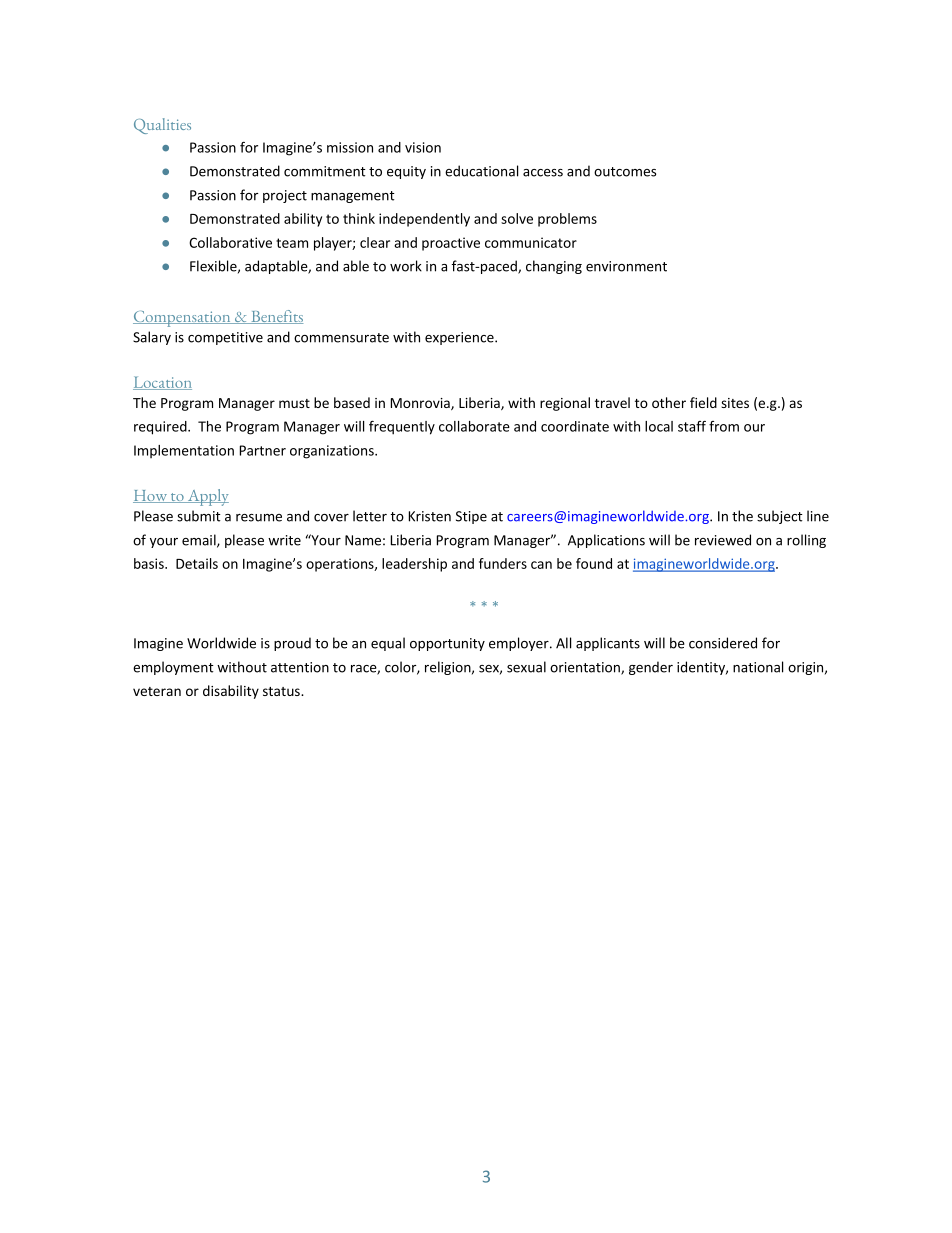  Describe the element at coordinates (780, 517) in the document. I see `subject` at that location.
